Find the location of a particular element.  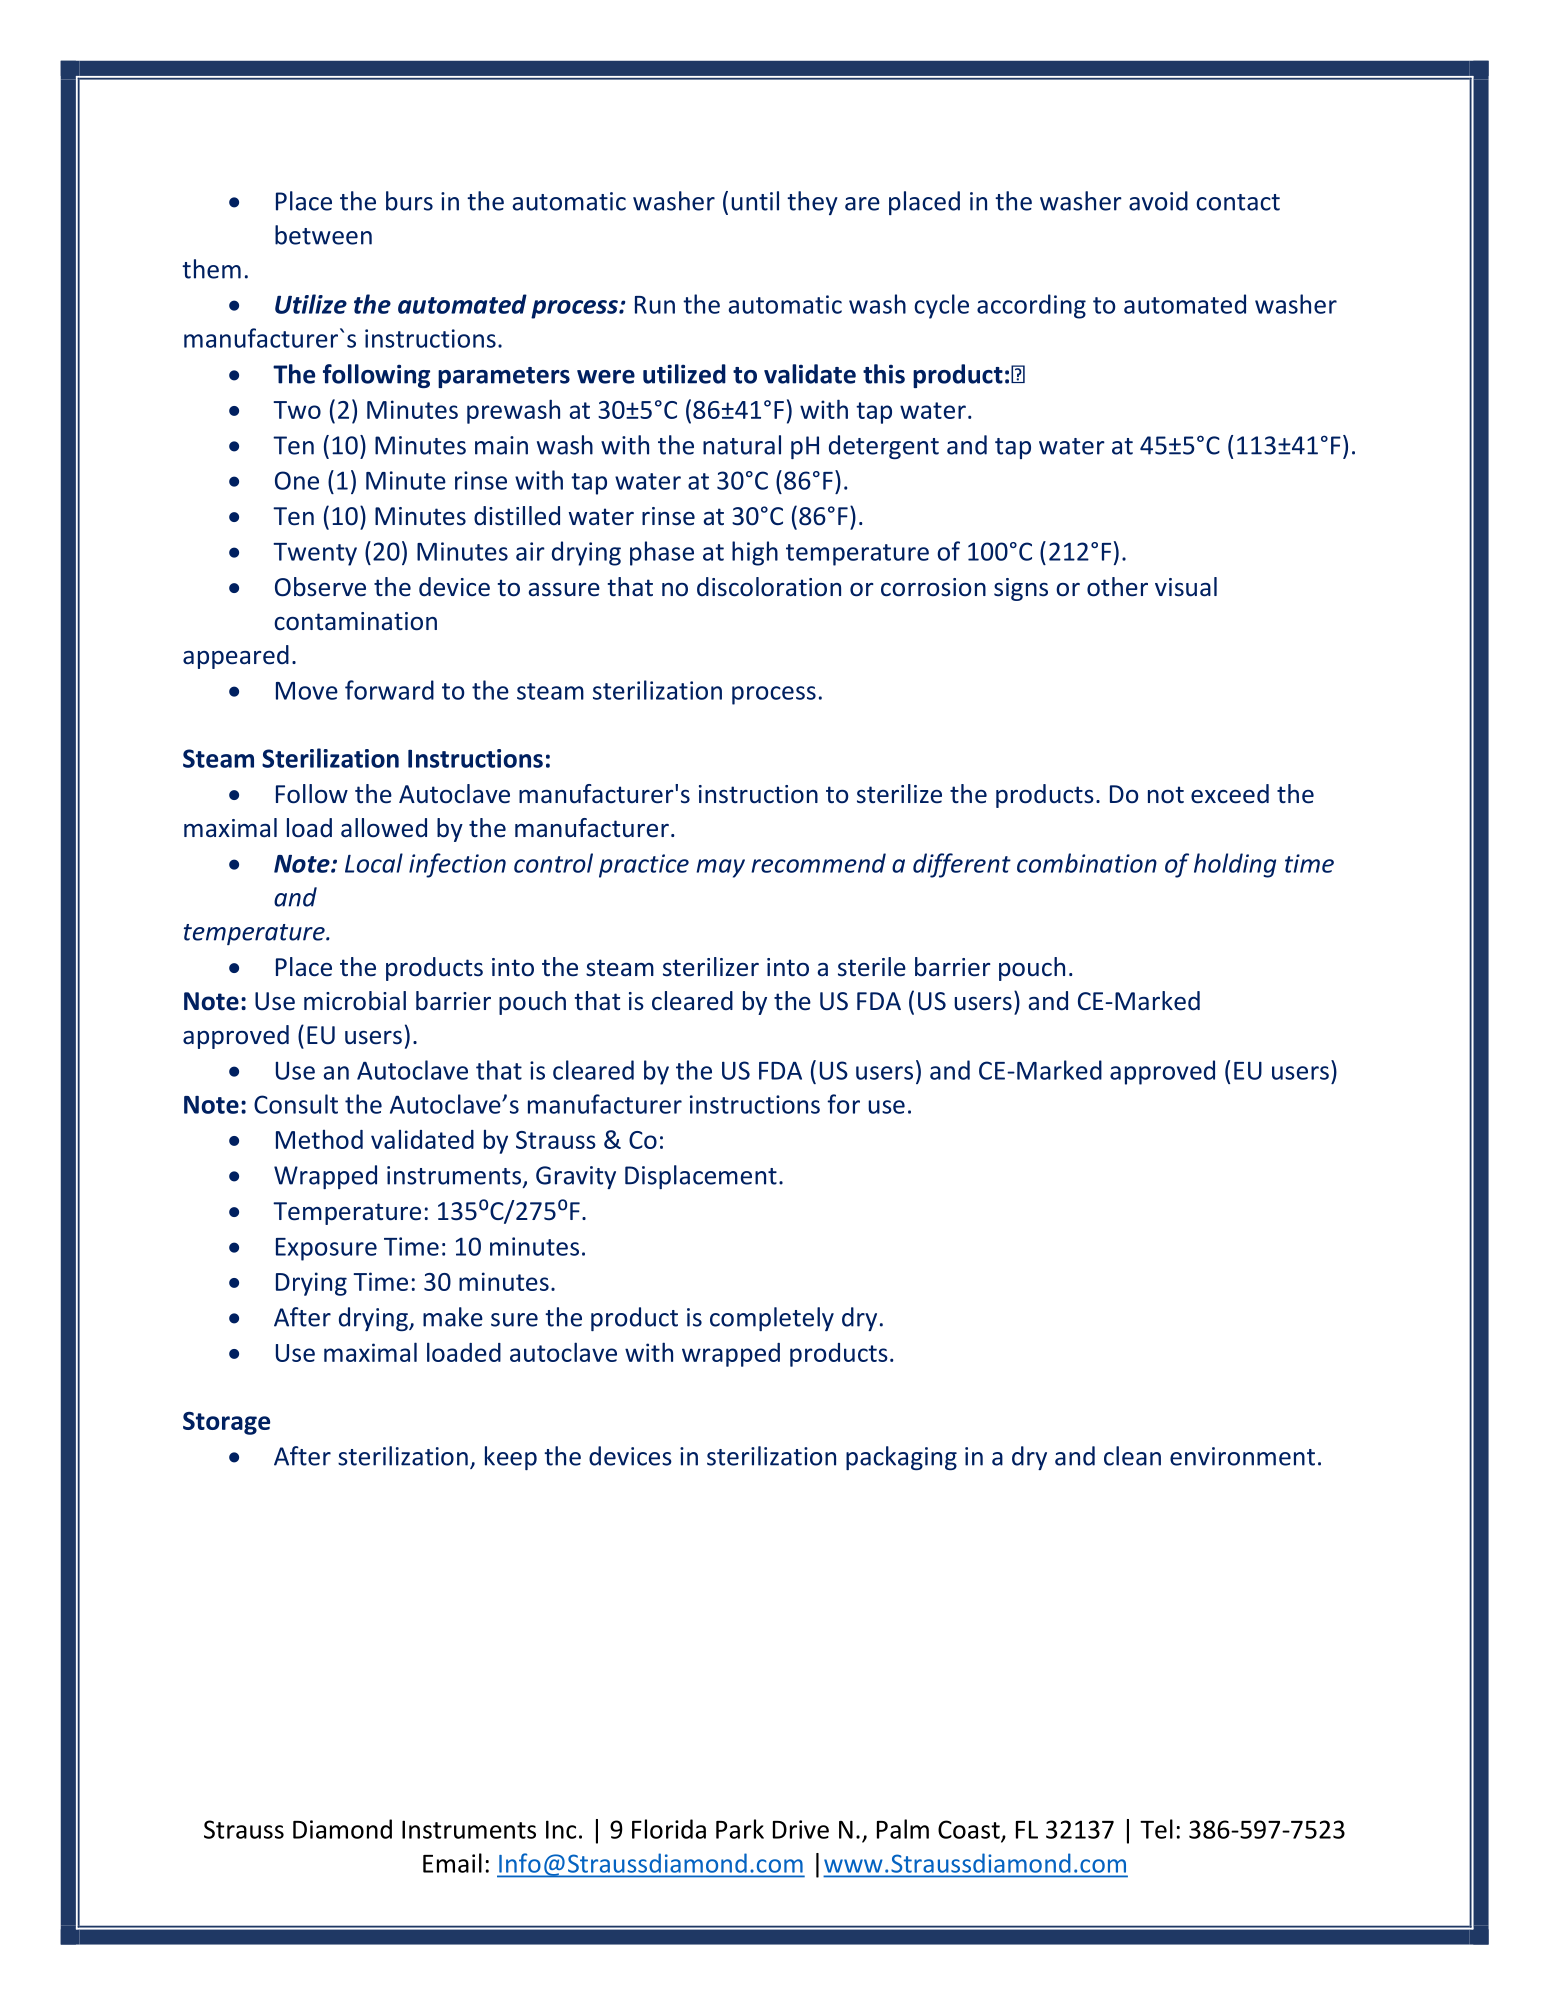

between is located at coordinates (323, 235).
